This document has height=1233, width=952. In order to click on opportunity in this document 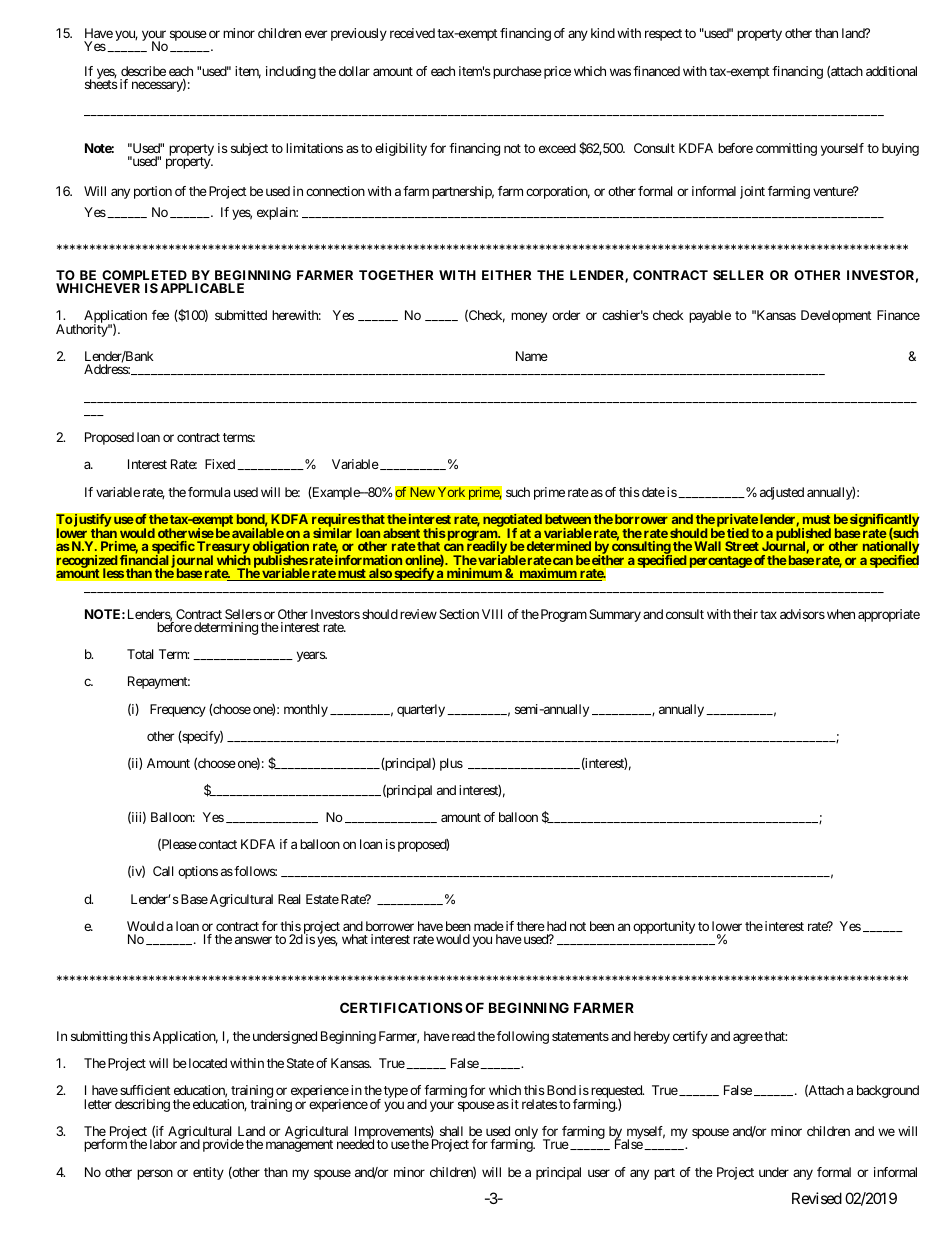, I will do `click(664, 927)`.
